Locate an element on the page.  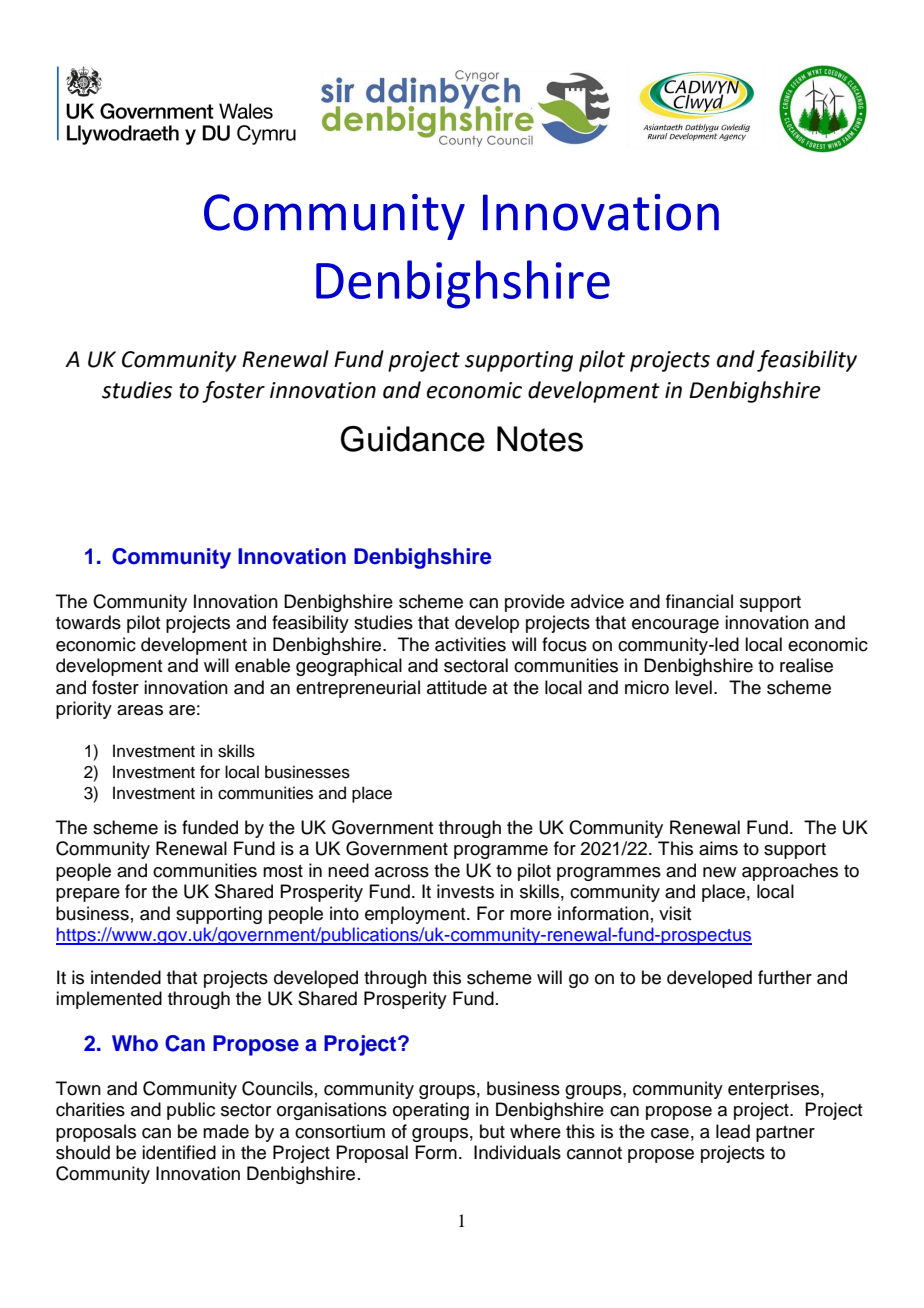
Guidance is located at coordinates (413, 439).
